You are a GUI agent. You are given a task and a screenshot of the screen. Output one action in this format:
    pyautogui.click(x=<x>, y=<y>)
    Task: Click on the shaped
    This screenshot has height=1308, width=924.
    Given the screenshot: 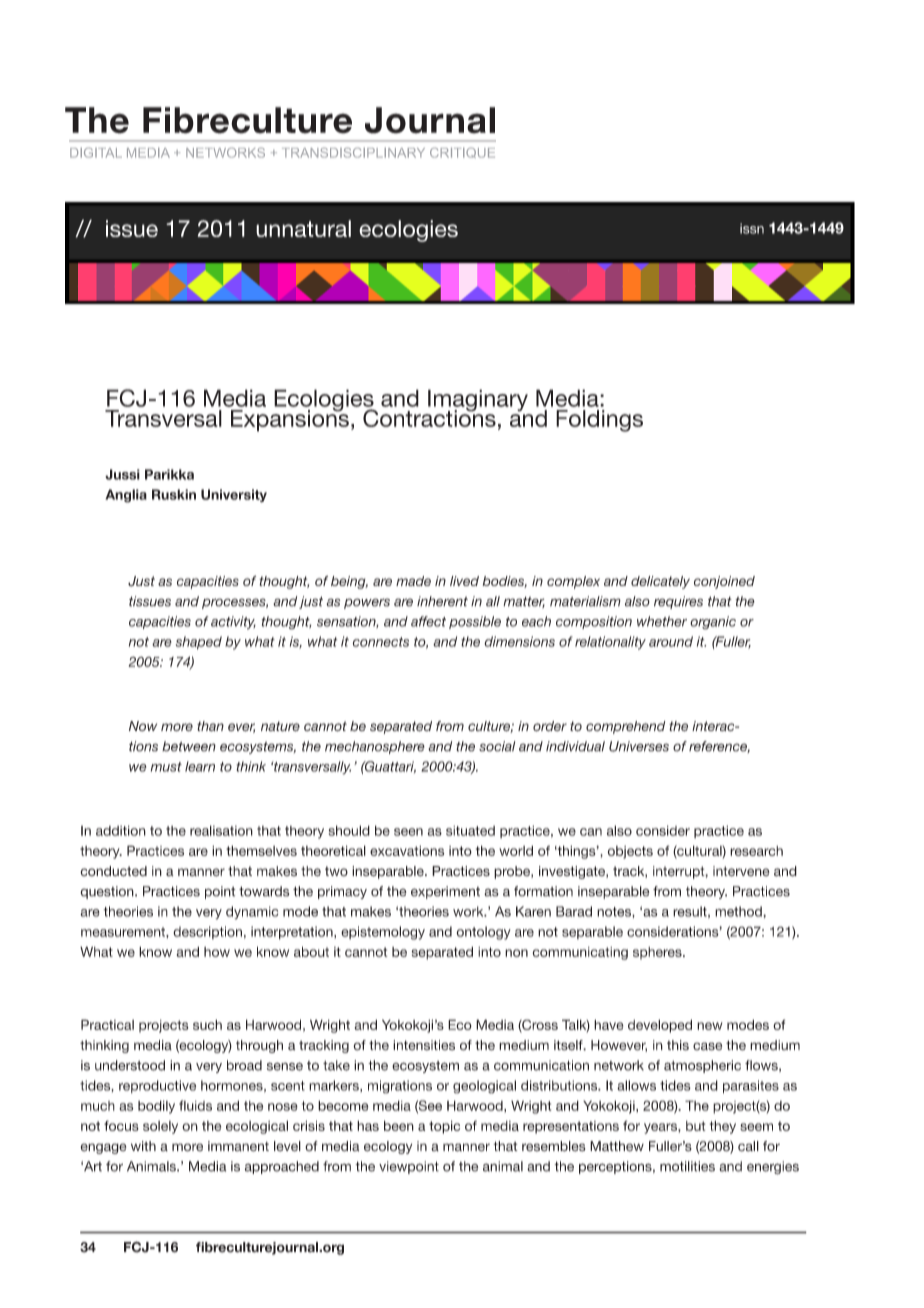 What is the action you would take?
    pyautogui.click(x=199, y=643)
